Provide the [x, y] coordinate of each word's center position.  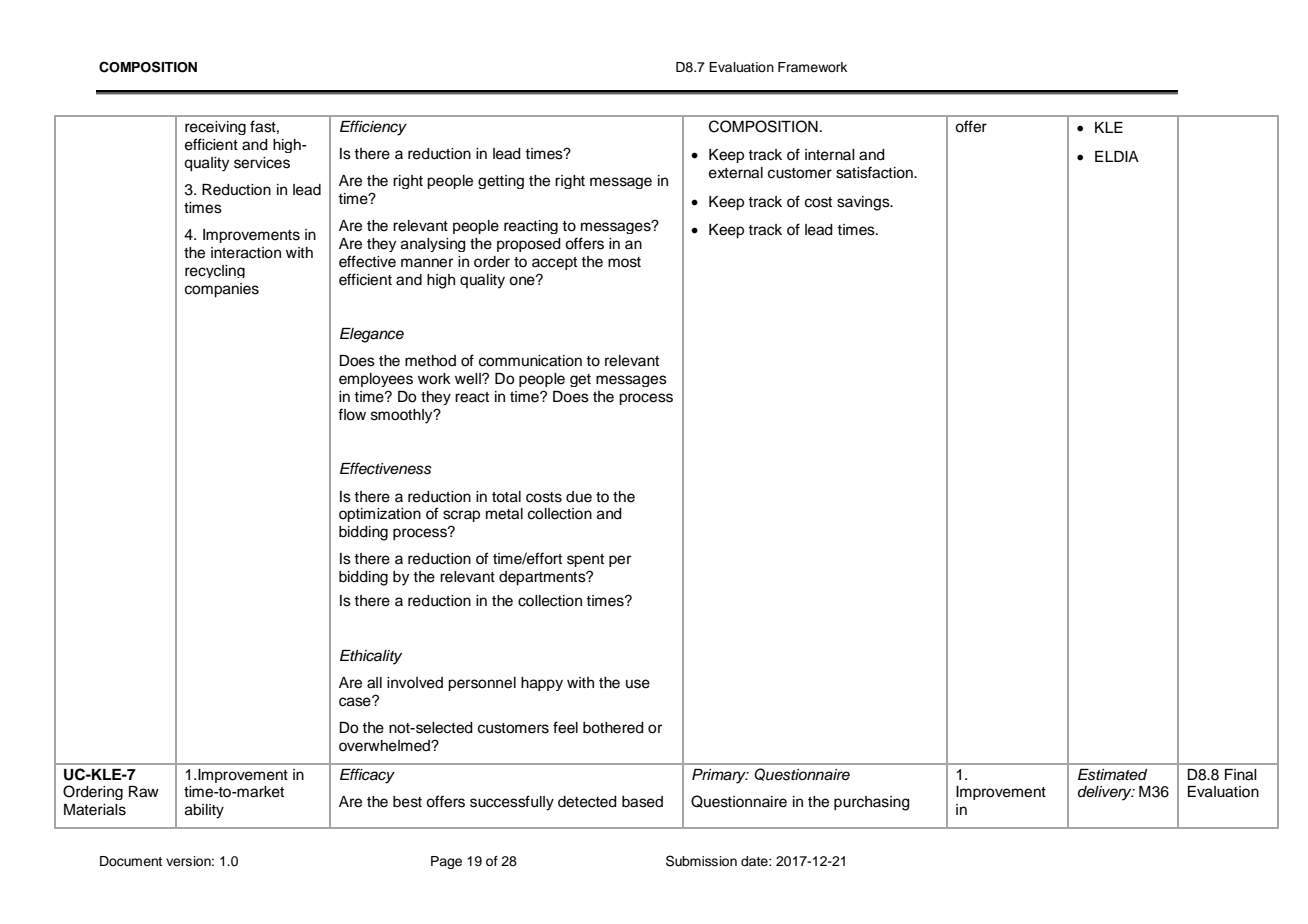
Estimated [1112, 775]
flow [352, 414]
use [638, 684]
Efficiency [373, 128]
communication [530, 361]
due [579, 497]
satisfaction [875, 172]
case [356, 701]
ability [204, 811]
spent [585, 560]
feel [565, 727]
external [736, 173]
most [624, 262]
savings [864, 203]
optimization [380, 515]
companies [222, 290]
